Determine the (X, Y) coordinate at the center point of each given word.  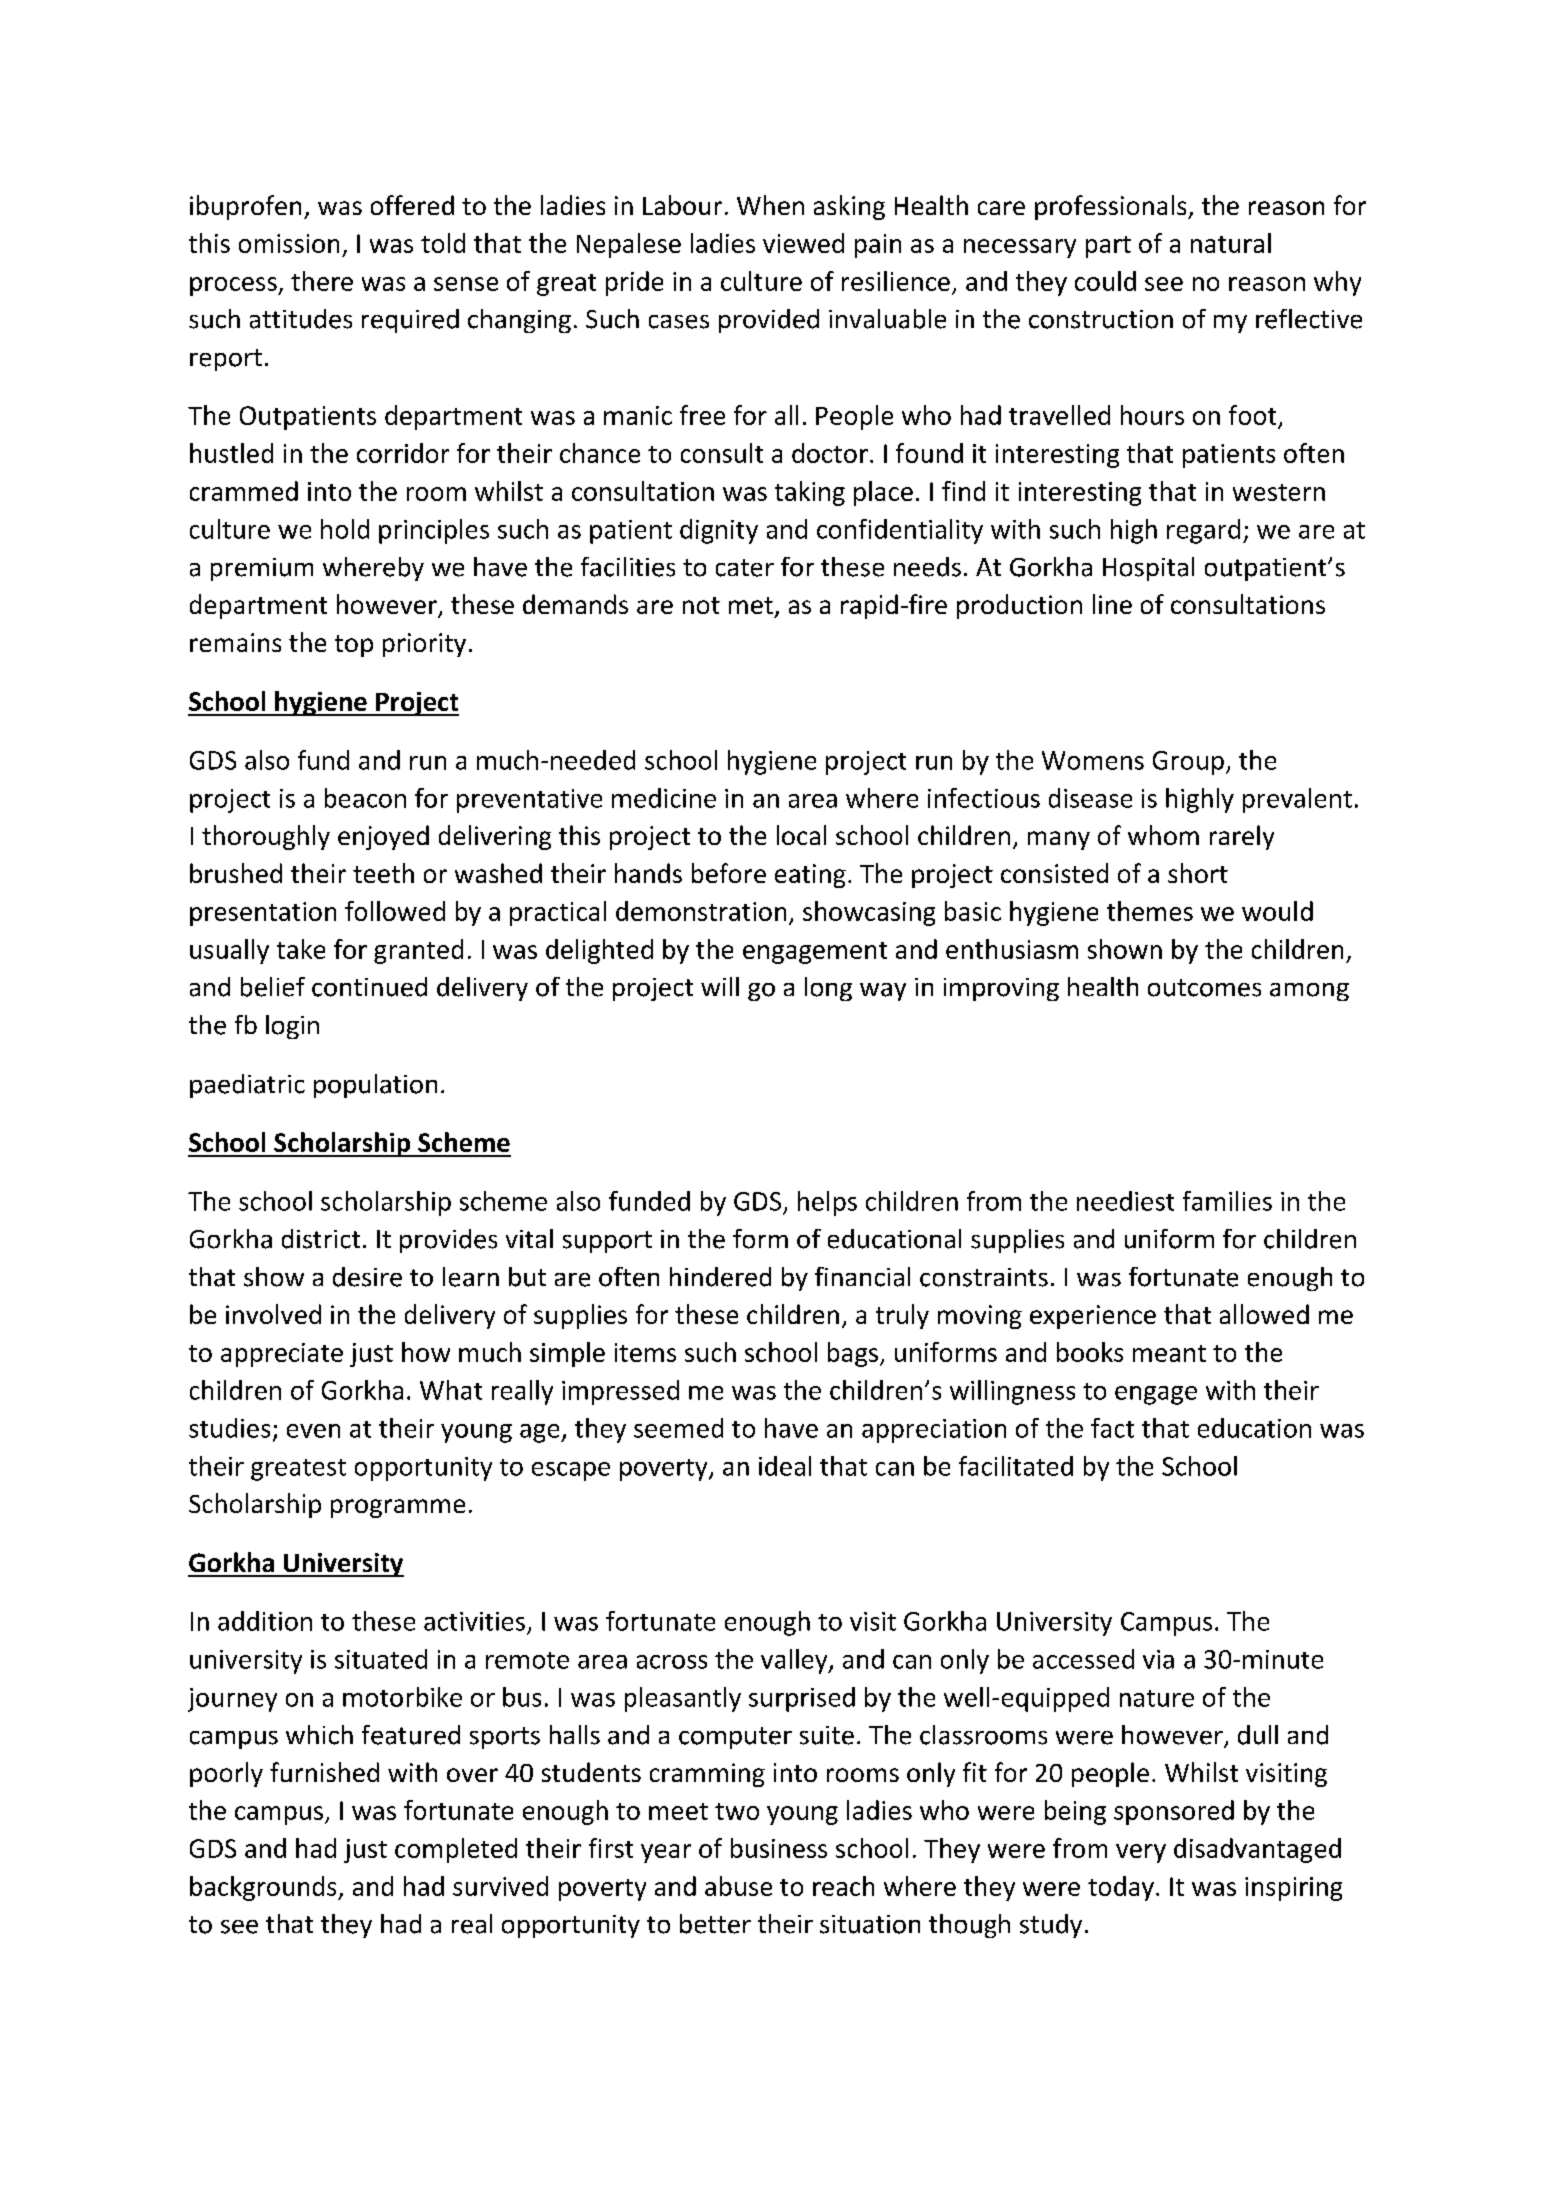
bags (853, 1354)
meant (1169, 1353)
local (801, 835)
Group (1188, 763)
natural (1231, 243)
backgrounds (264, 1888)
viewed (803, 243)
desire (367, 1277)
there (322, 281)
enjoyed (383, 837)
